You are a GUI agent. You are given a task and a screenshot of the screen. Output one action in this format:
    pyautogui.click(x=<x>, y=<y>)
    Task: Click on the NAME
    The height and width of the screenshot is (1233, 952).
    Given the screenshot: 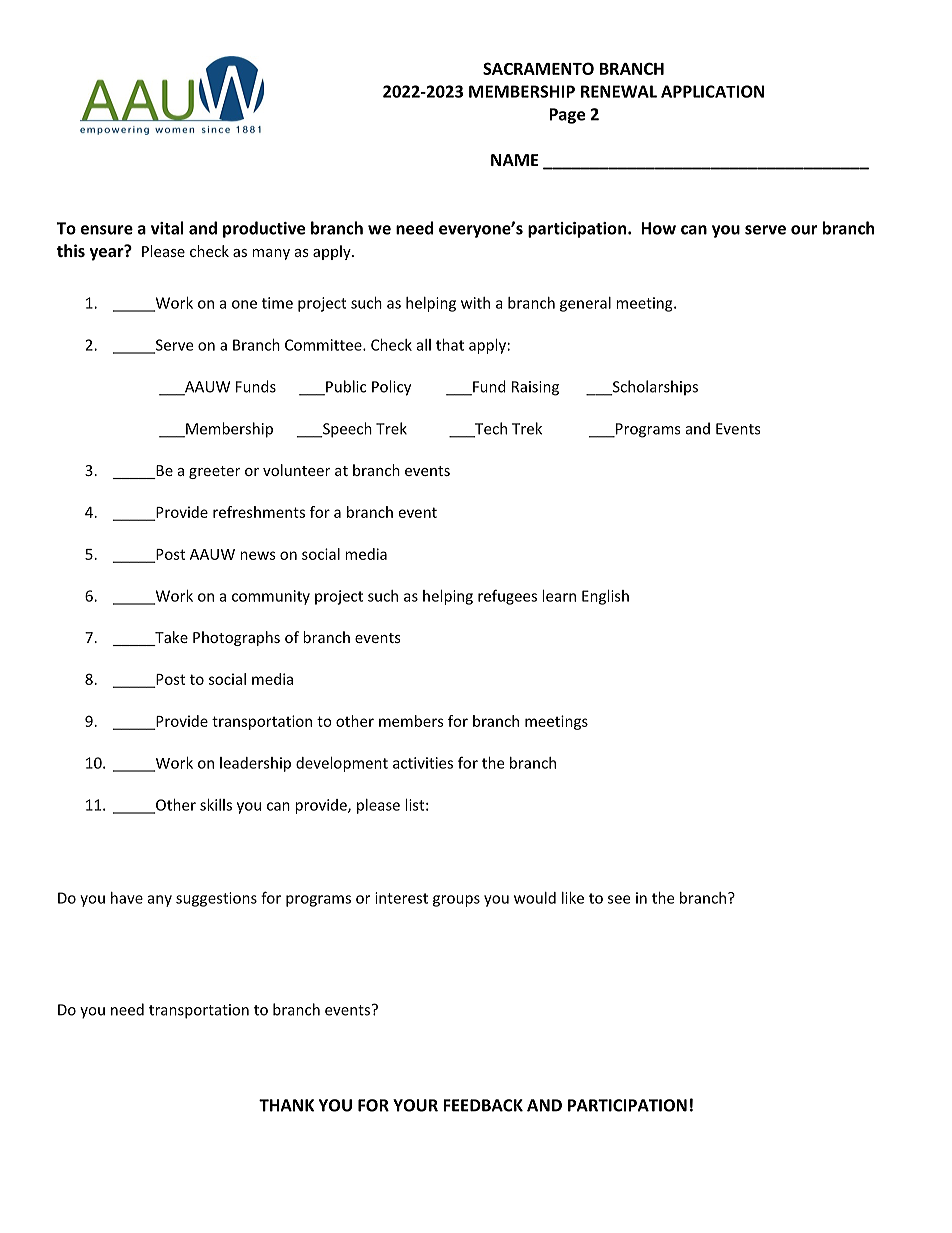 What is the action you would take?
    pyautogui.click(x=515, y=160)
